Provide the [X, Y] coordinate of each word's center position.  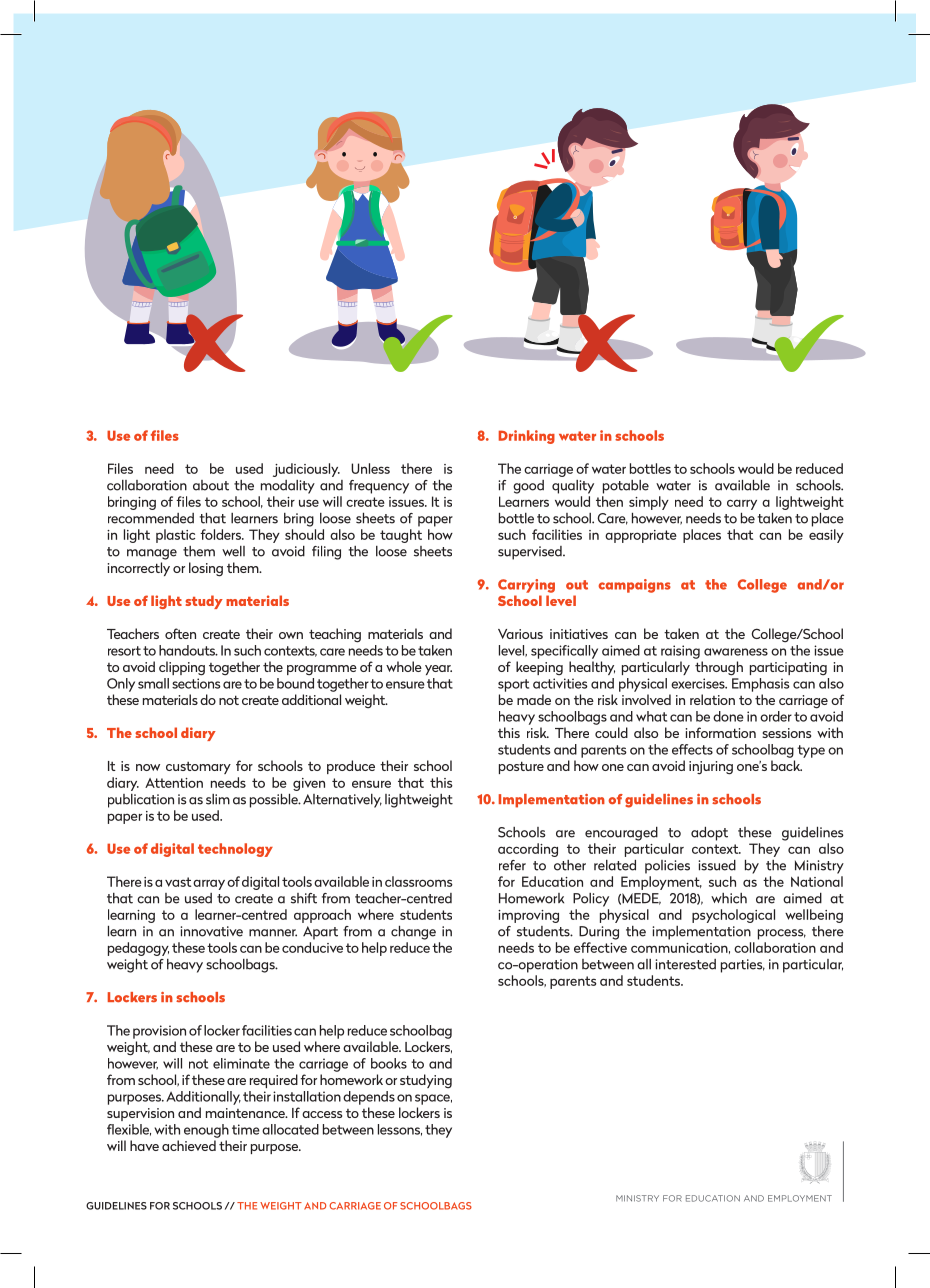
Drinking [527, 437]
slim [218, 799]
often [180, 633]
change [413, 933]
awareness [736, 652]
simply [649, 503]
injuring [711, 768]
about [211, 485]
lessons [400, 1130]
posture [521, 767]
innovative [212, 931]
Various [520, 634]
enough [206, 1131]
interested [686, 964]
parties [743, 966]
